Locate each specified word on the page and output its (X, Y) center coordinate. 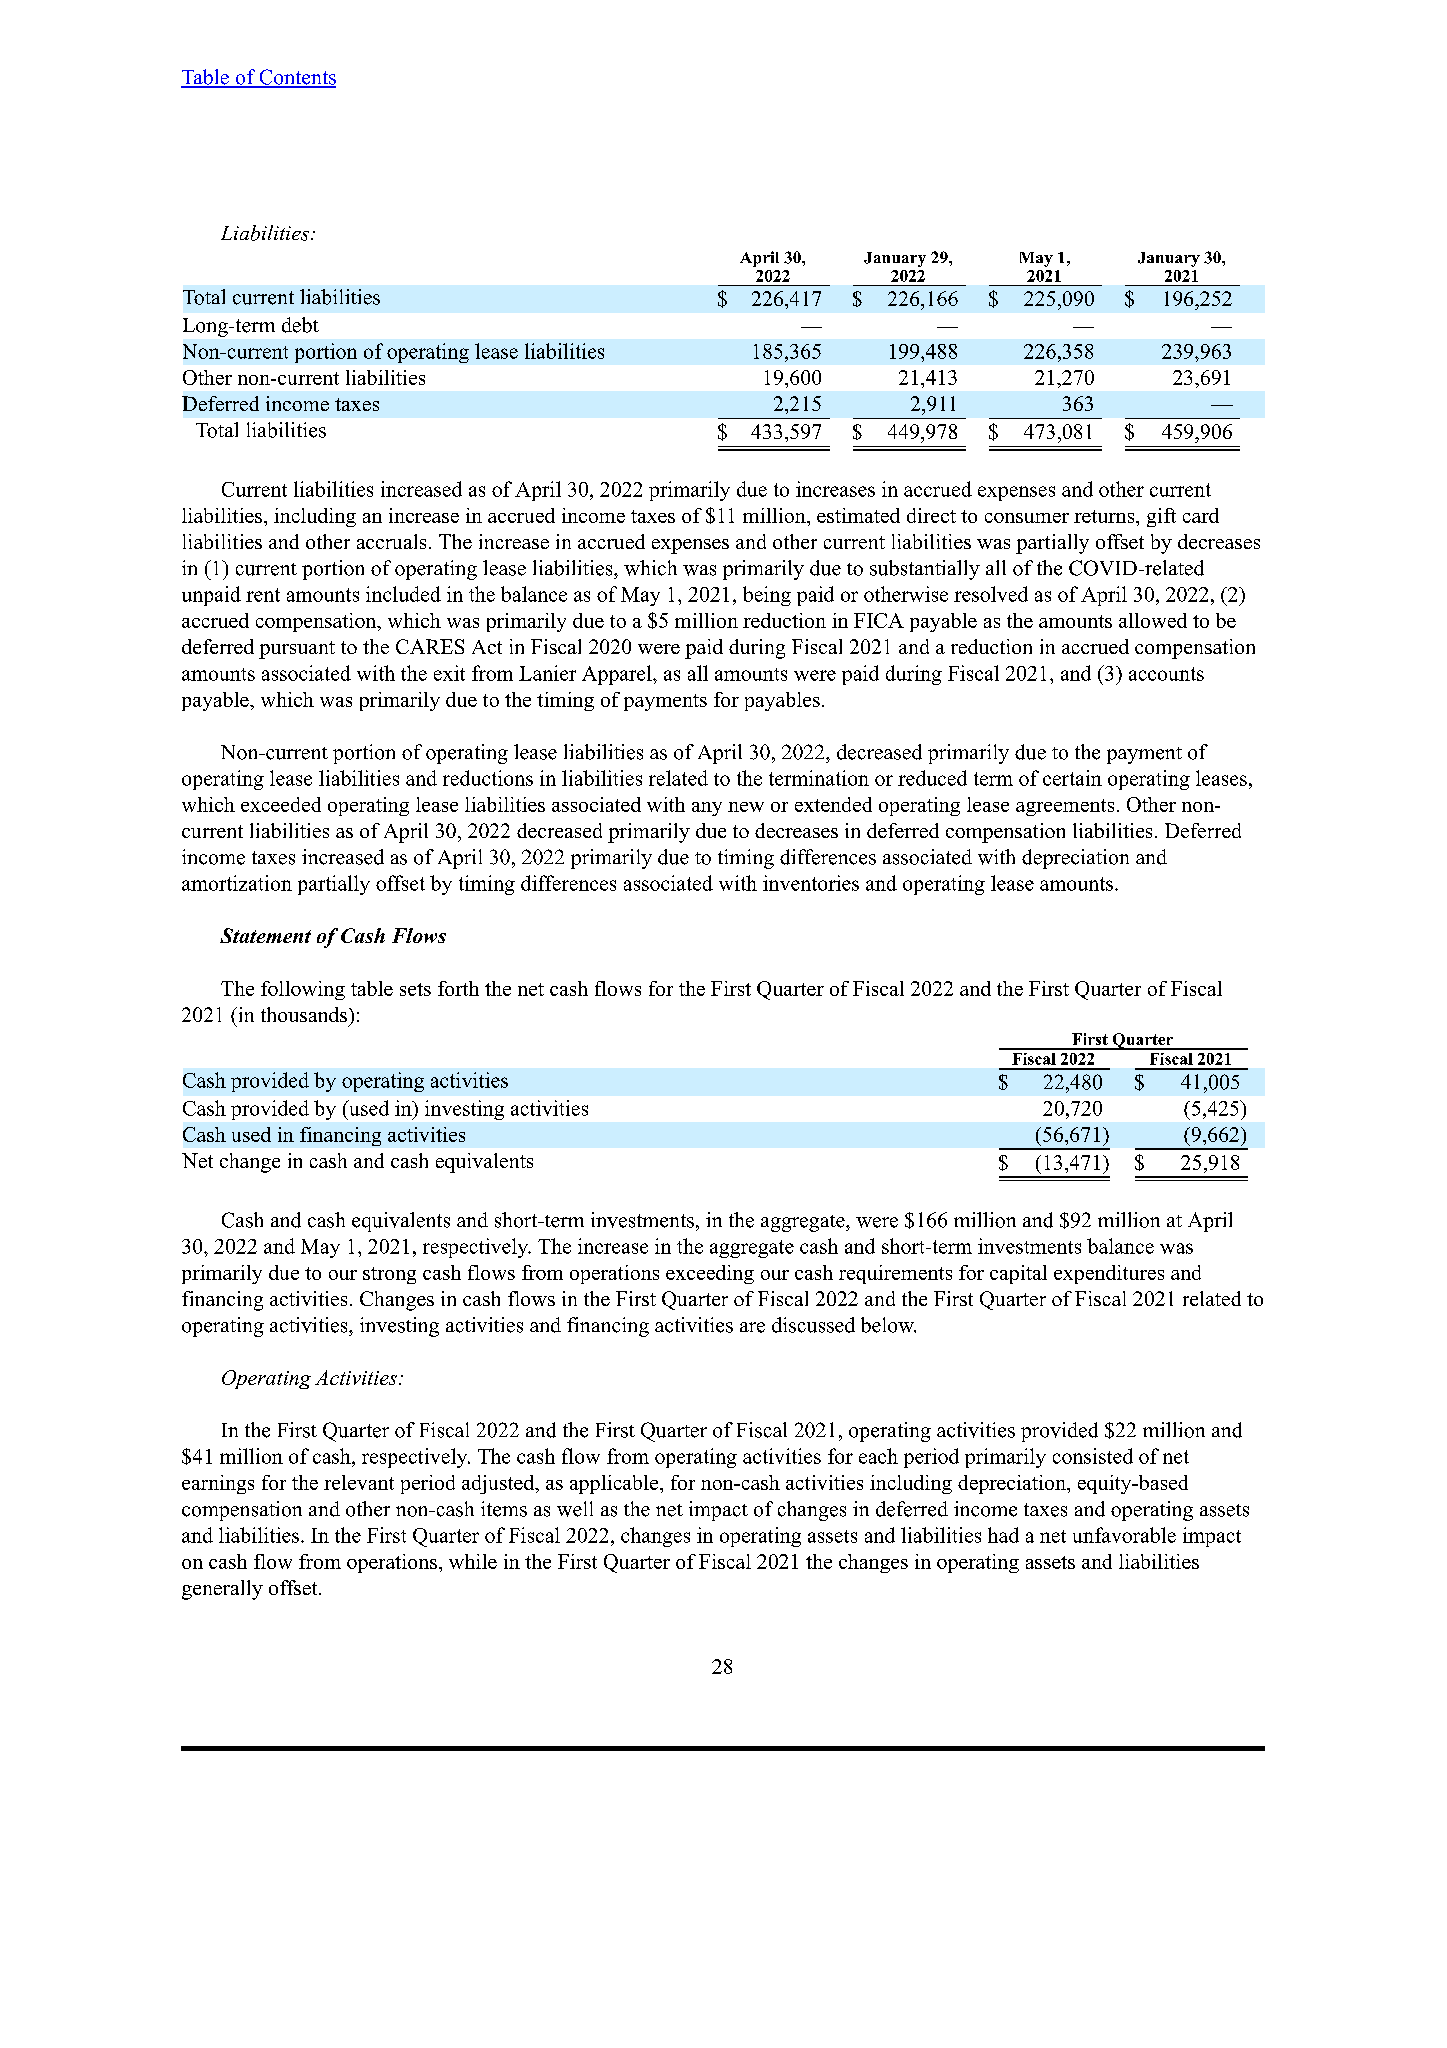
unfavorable (1124, 1535)
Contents (296, 78)
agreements (1065, 807)
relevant (359, 1482)
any (707, 809)
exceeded (281, 804)
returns (1105, 516)
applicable (615, 1484)
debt (300, 325)
